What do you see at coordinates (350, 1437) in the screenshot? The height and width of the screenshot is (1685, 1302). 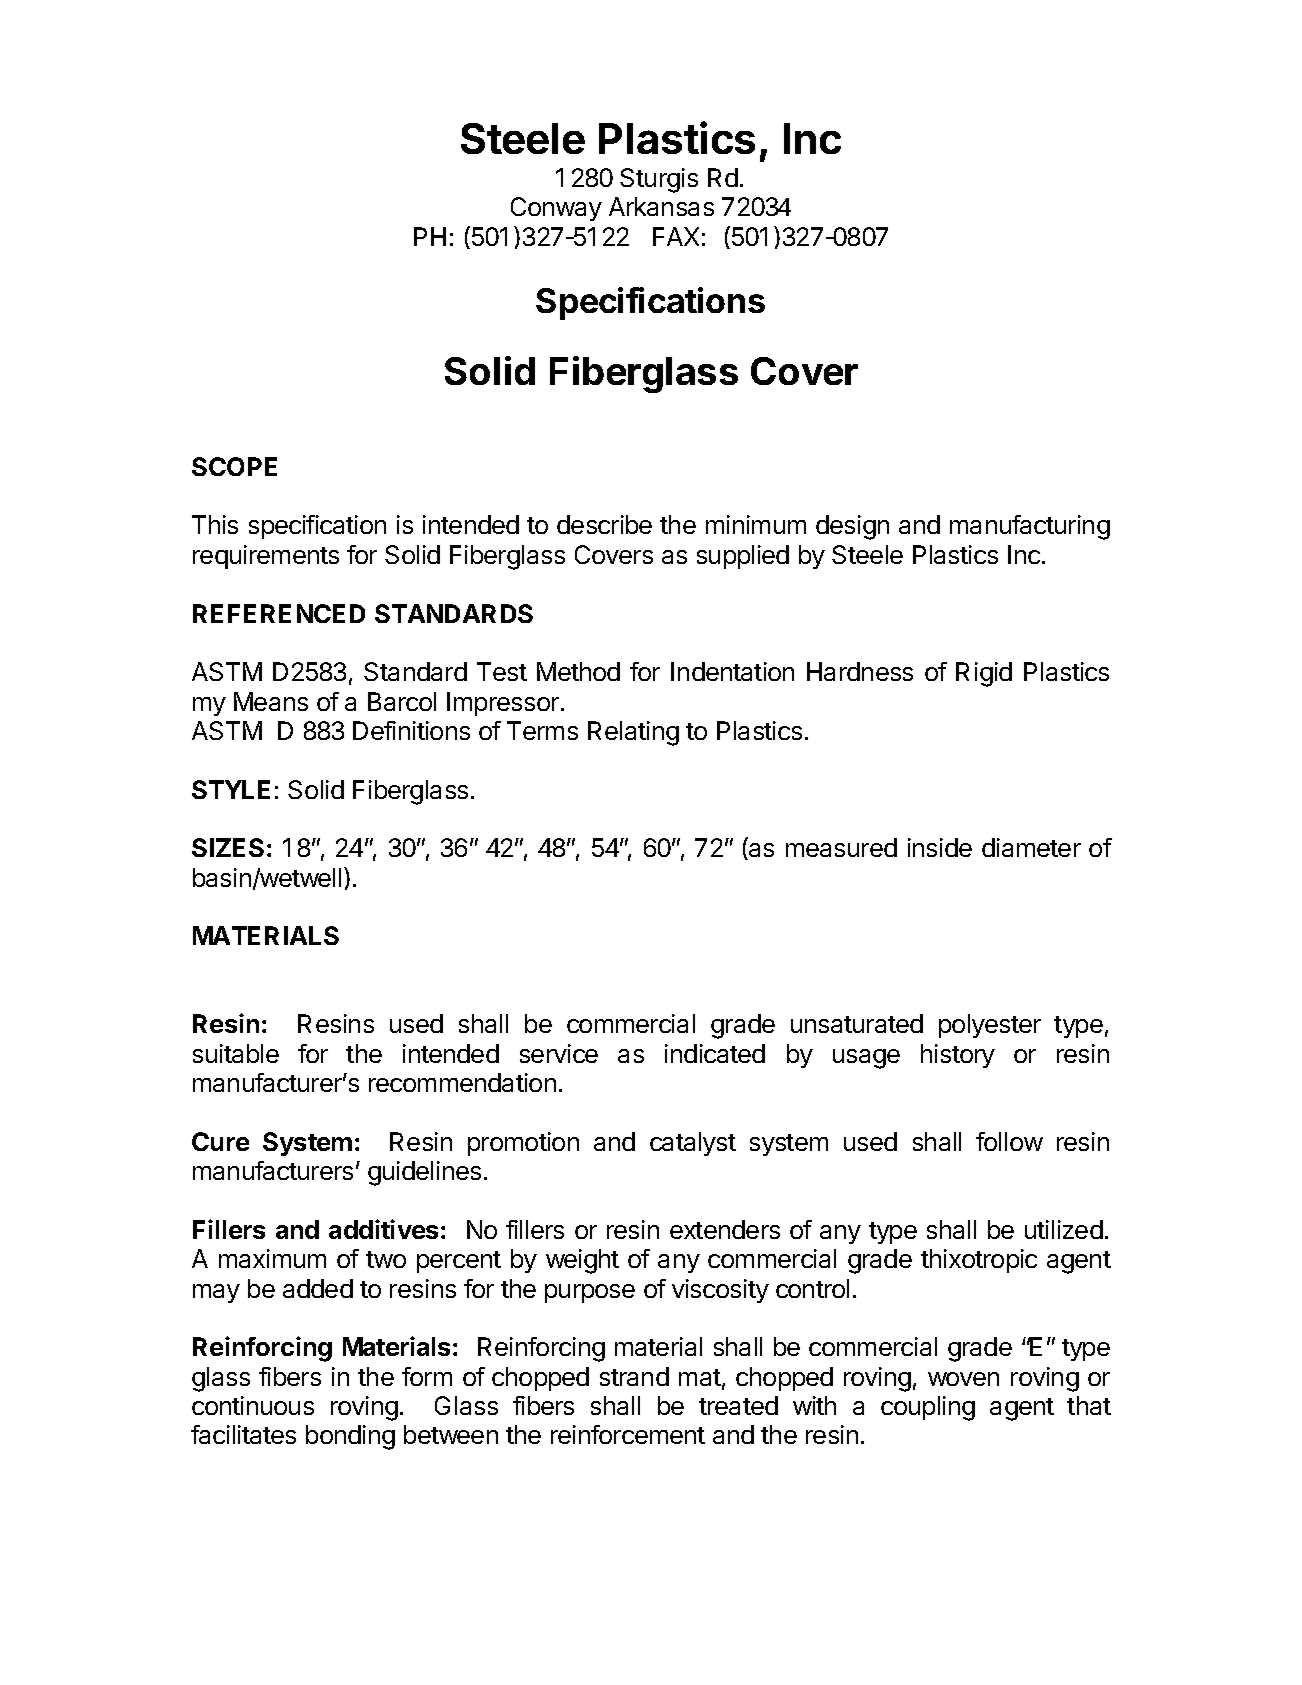 I see `bonding` at bounding box center [350, 1437].
